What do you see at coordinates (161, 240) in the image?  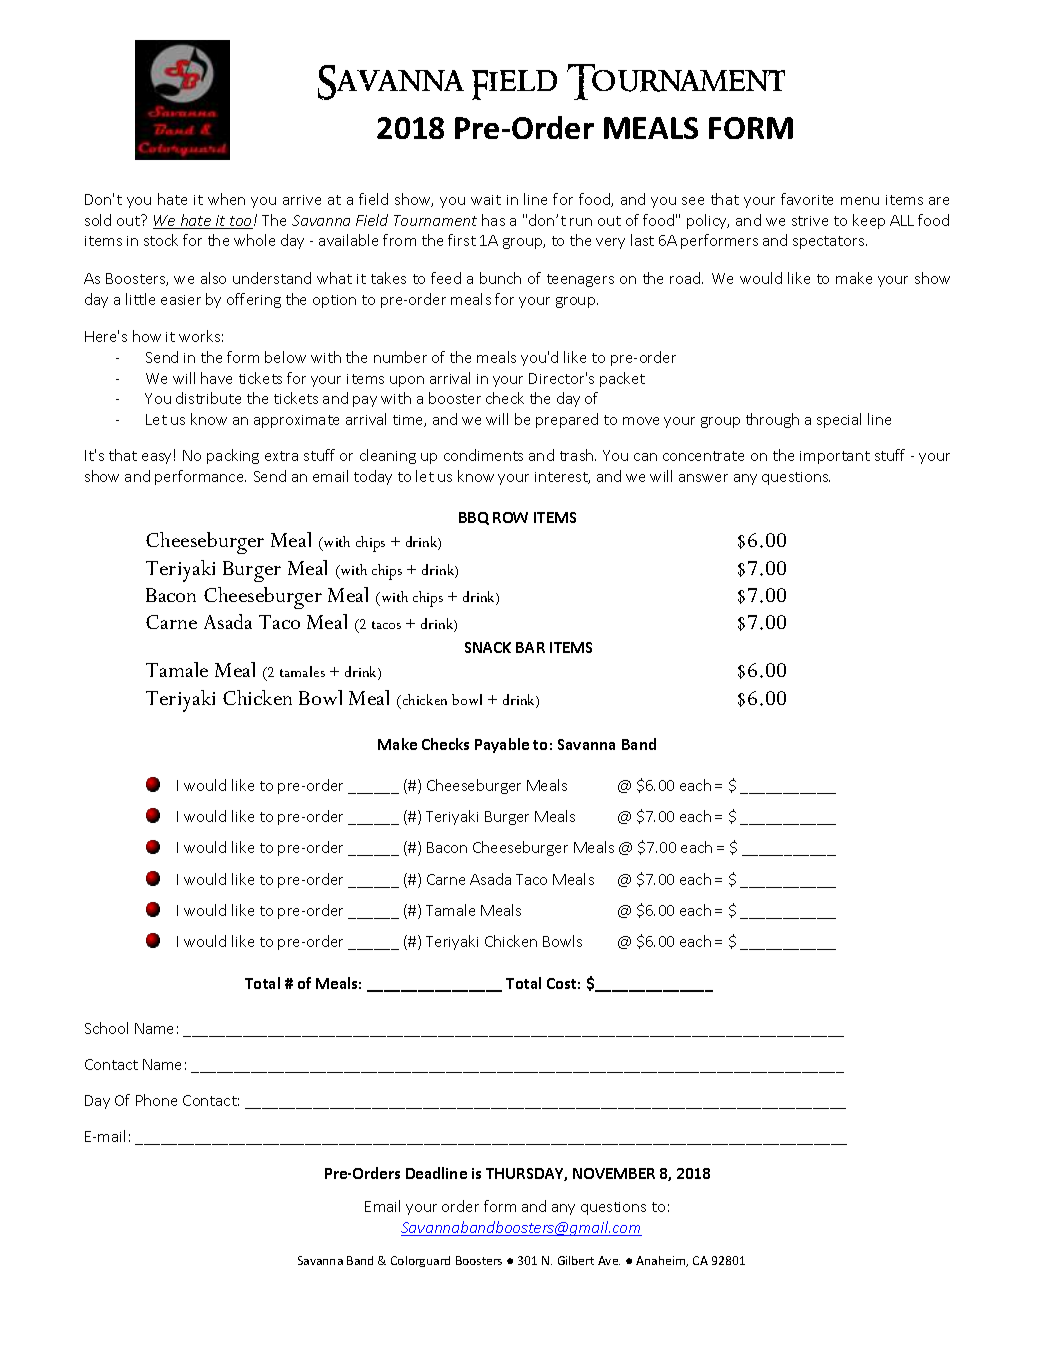 I see `stock` at bounding box center [161, 240].
